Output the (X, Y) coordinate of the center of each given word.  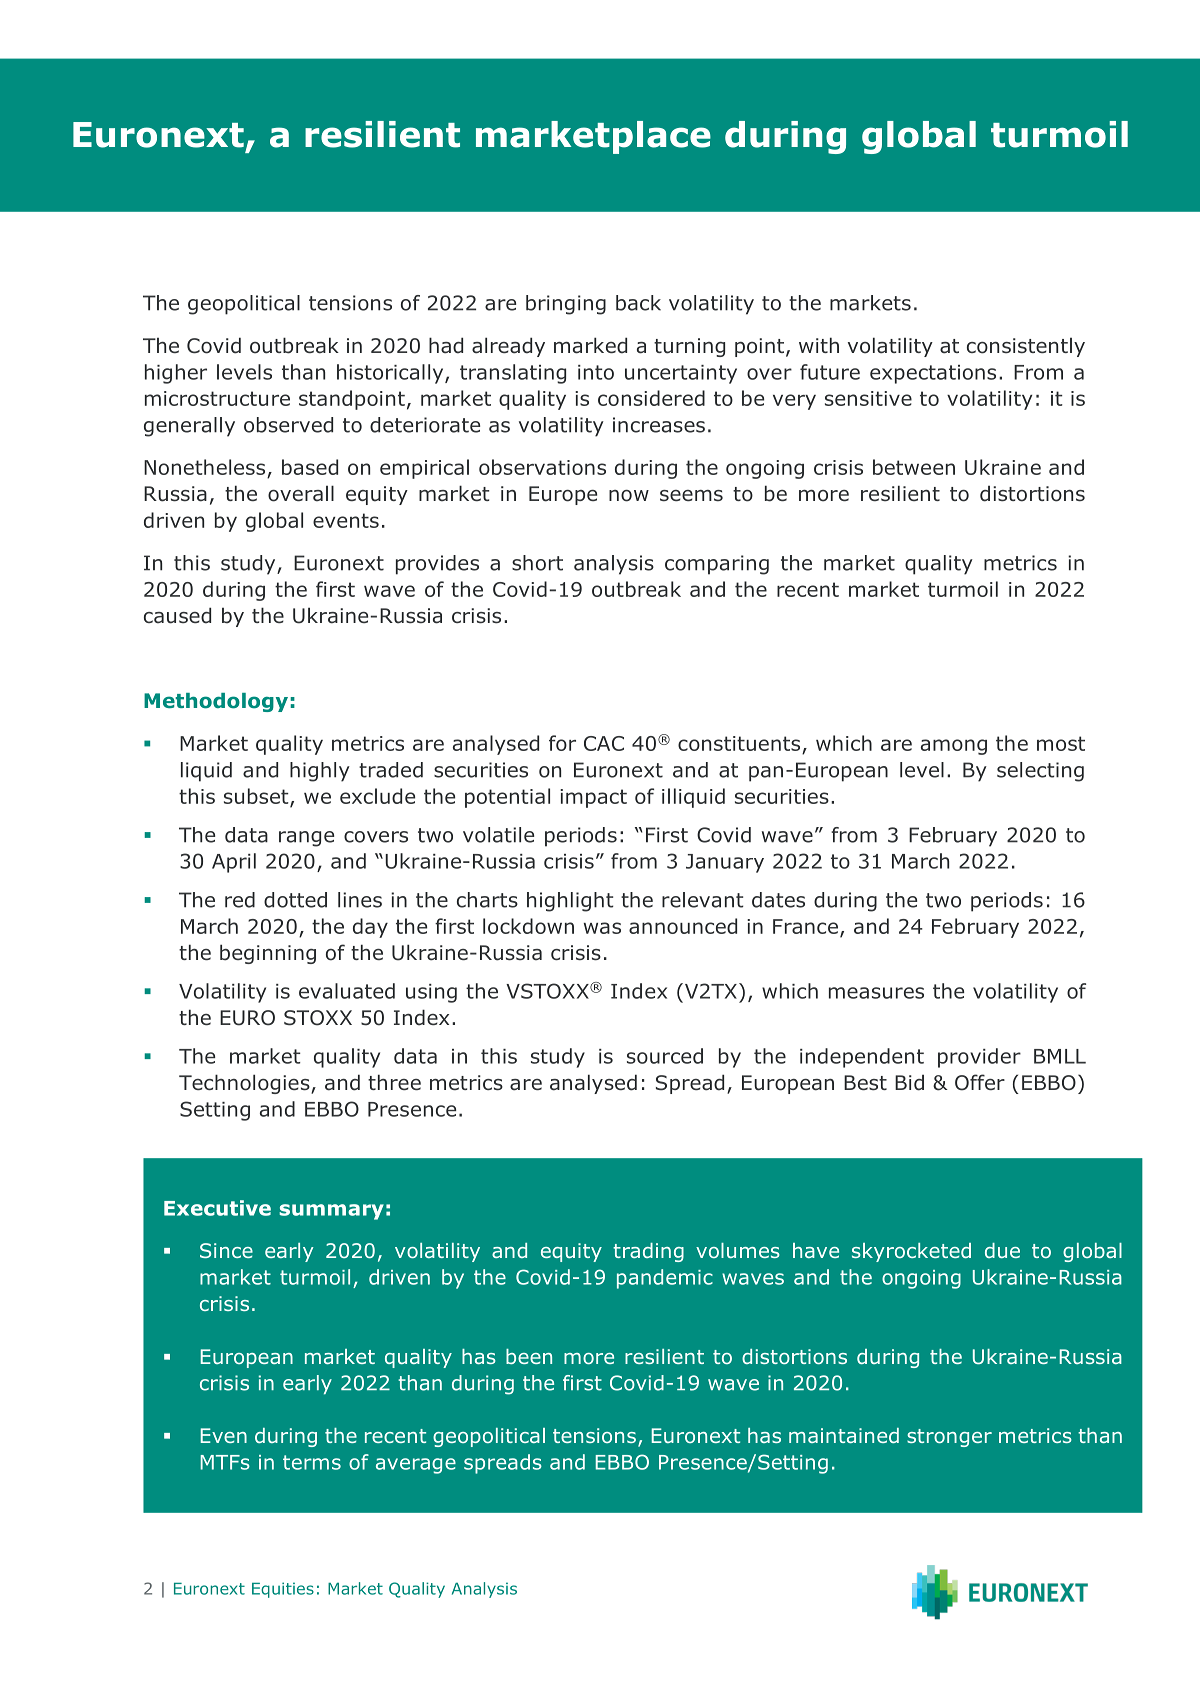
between (914, 467)
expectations (933, 374)
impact (593, 798)
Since (226, 1250)
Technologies (245, 1084)
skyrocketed (911, 1252)
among (954, 747)
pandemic (665, 1279)
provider (979, 1058)
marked (590, 345)
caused (177, 615)
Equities (283, 1590)
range (306, 839)
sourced (665, 1056)
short (537, 563)
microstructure (217, 398)
